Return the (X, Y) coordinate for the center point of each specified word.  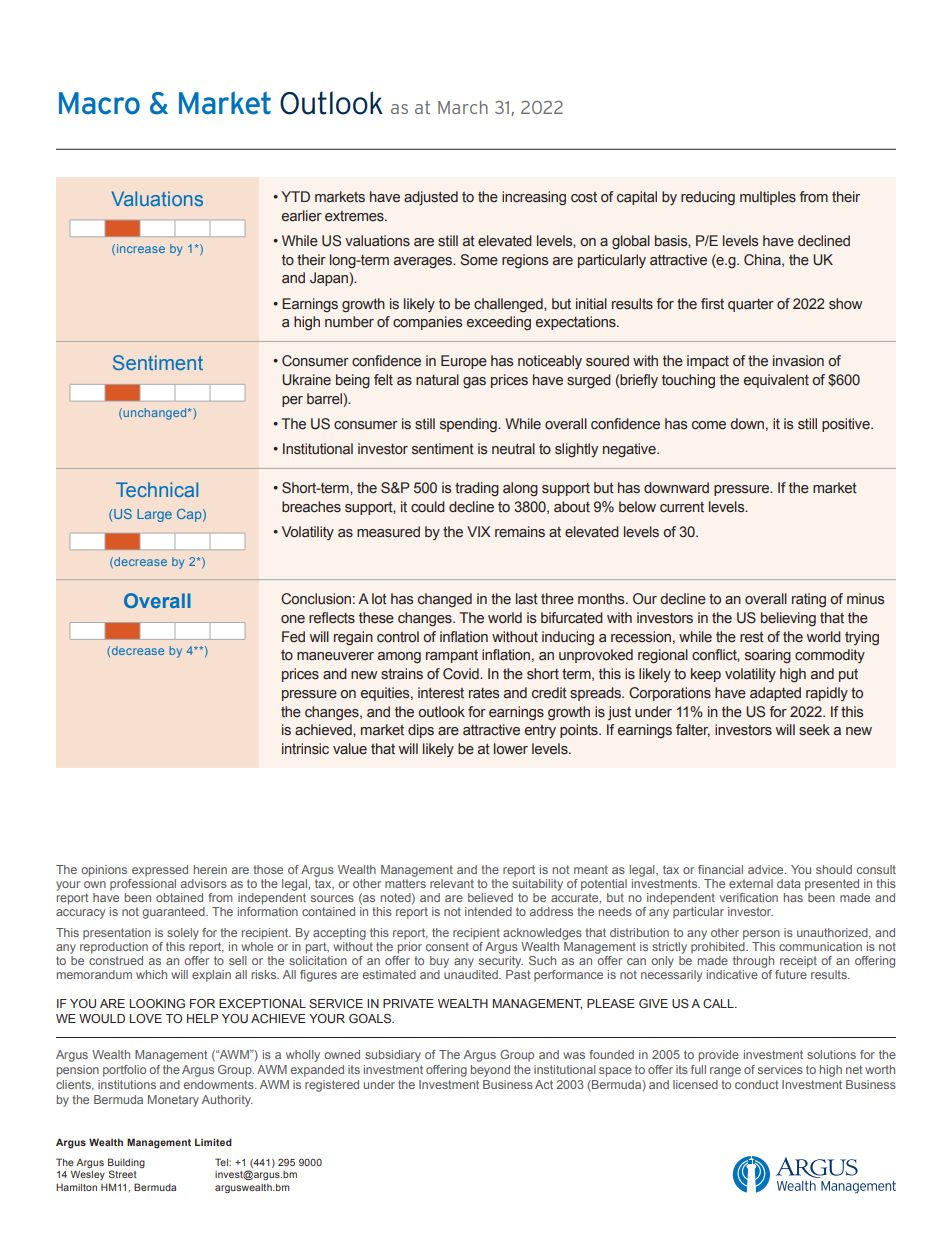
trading (477, 489)
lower (511, 748)
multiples (768, 198)
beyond (490, 1071)
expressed (160, 871)
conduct (756, 1084)
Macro (99, 103)
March (463, 107)
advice (767, 869)
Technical (157, 489)
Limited (213, 1142)
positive (847, 425)
